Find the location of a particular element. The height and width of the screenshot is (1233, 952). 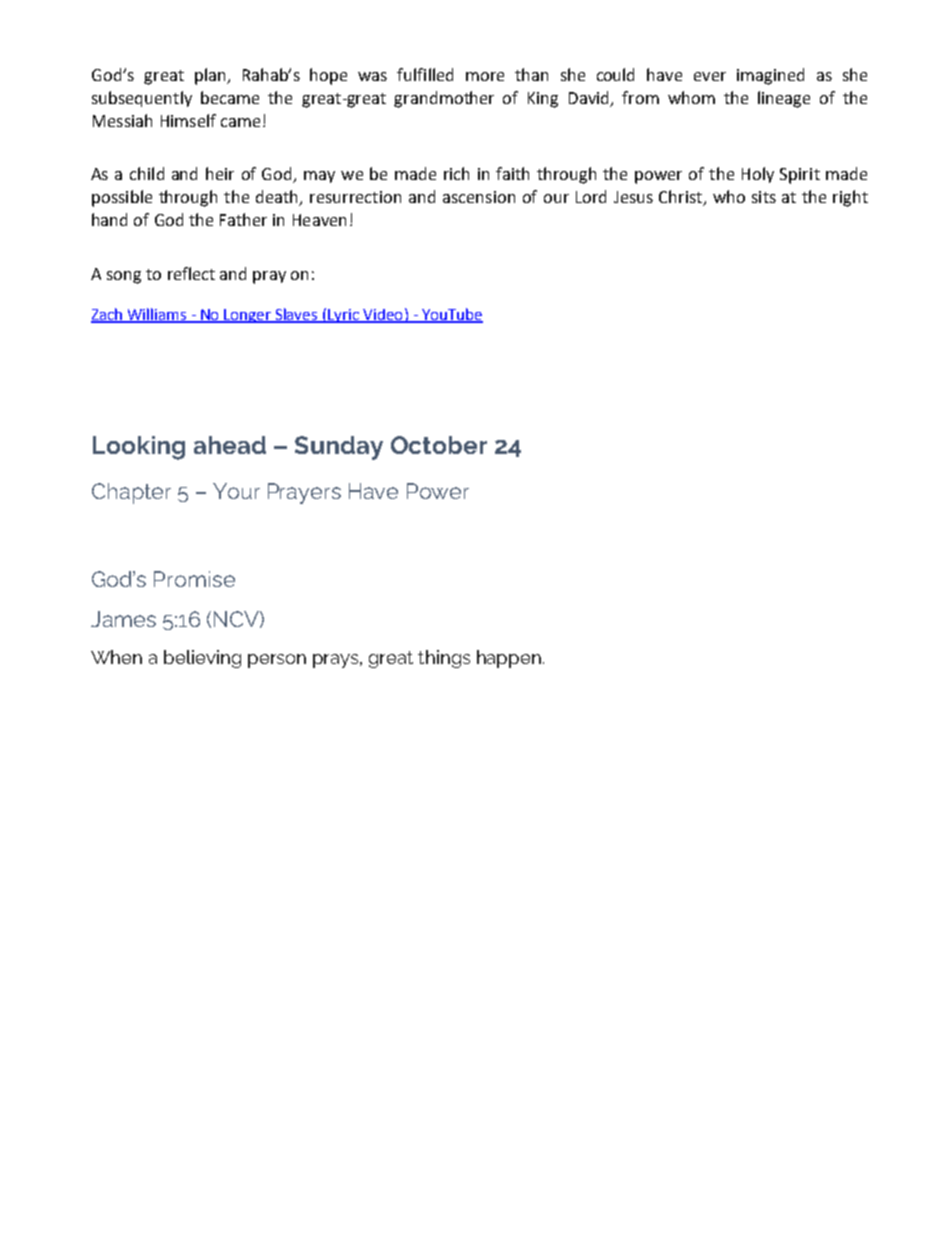

believing is located at coordinates (202, 659).
